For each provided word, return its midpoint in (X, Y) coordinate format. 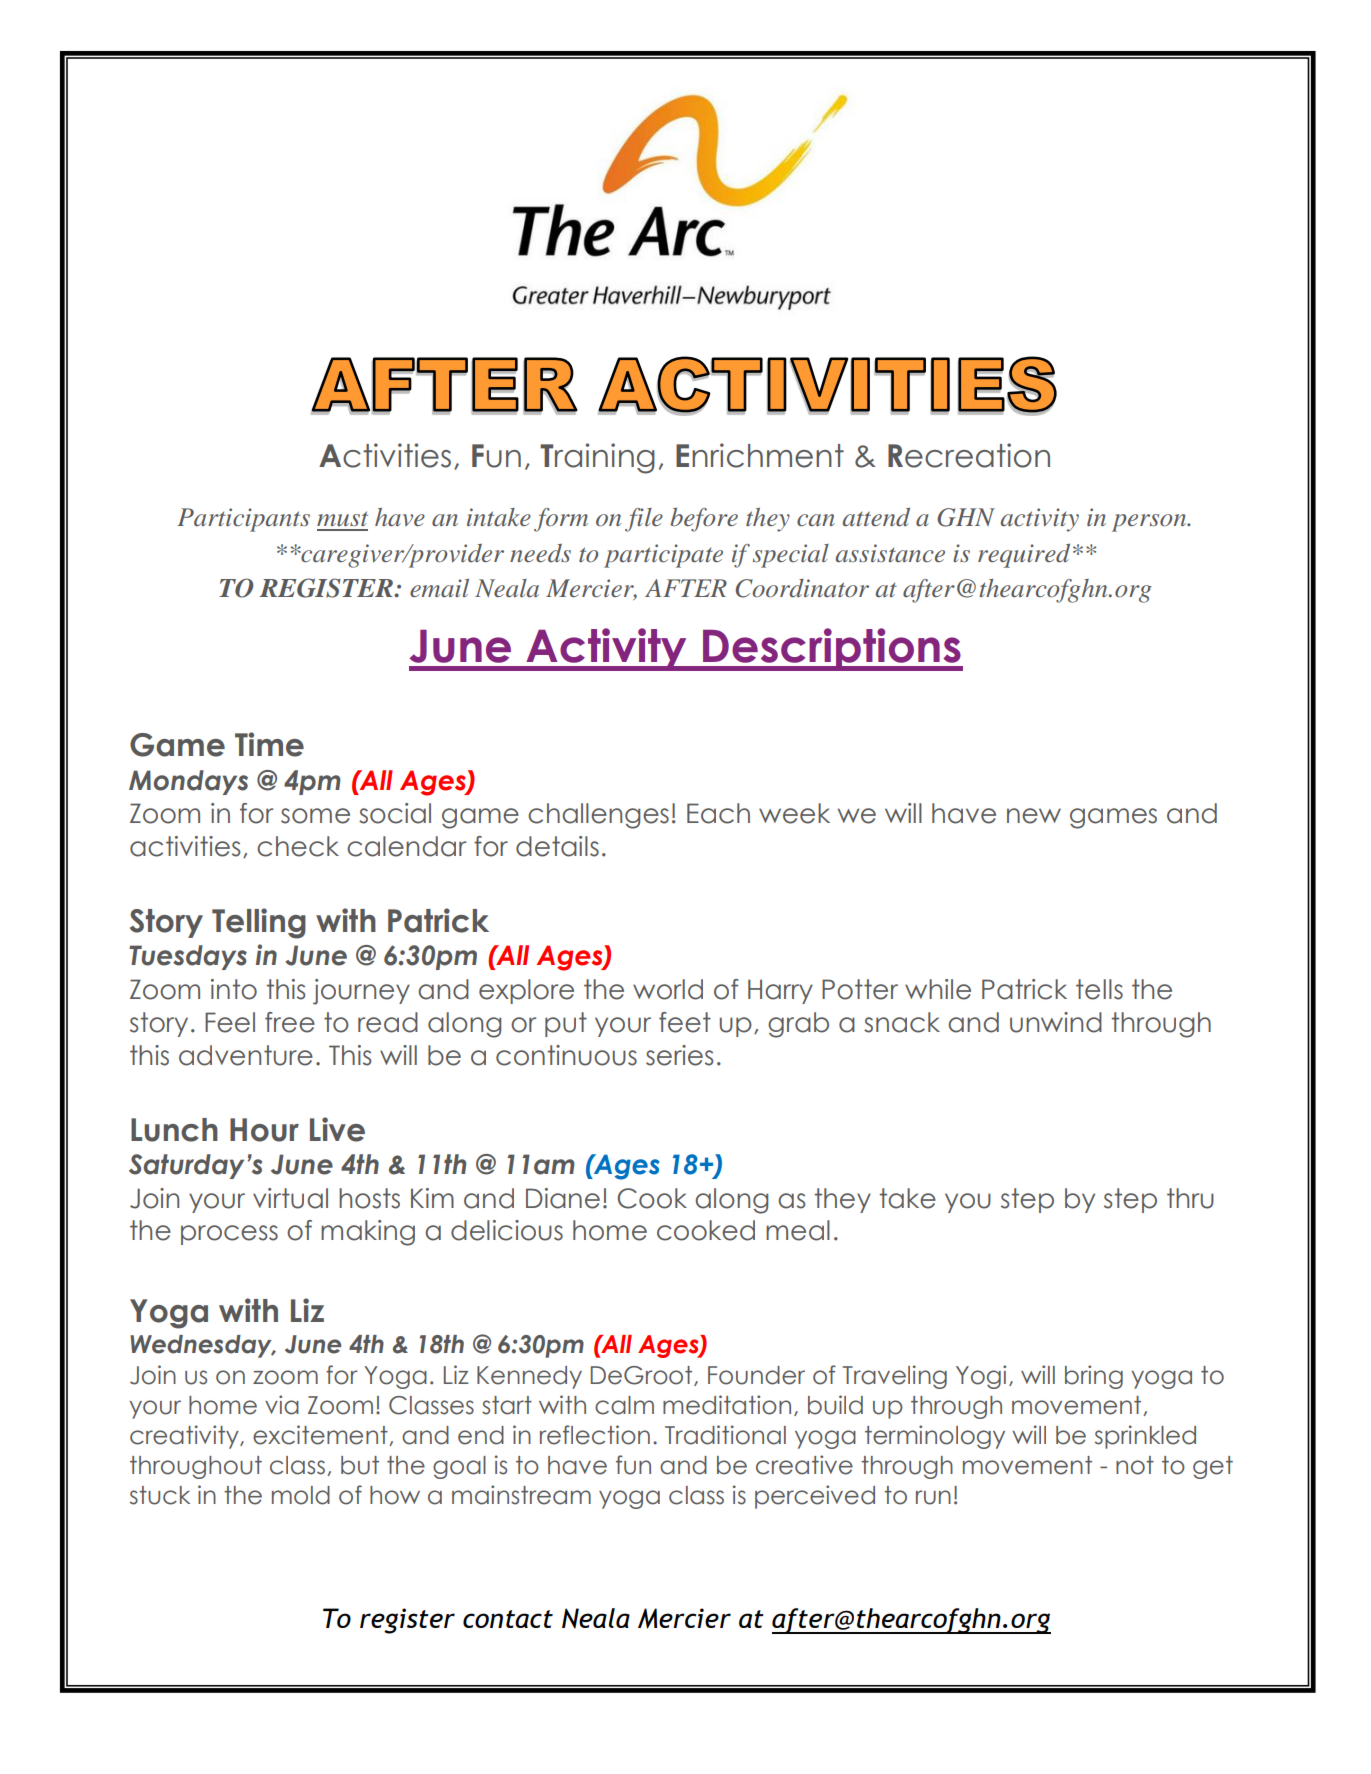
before (704, 520)
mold (301, 1495)
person (1150, 523)
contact (508, 1619)
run (933, 1497)
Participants (243, 520)
